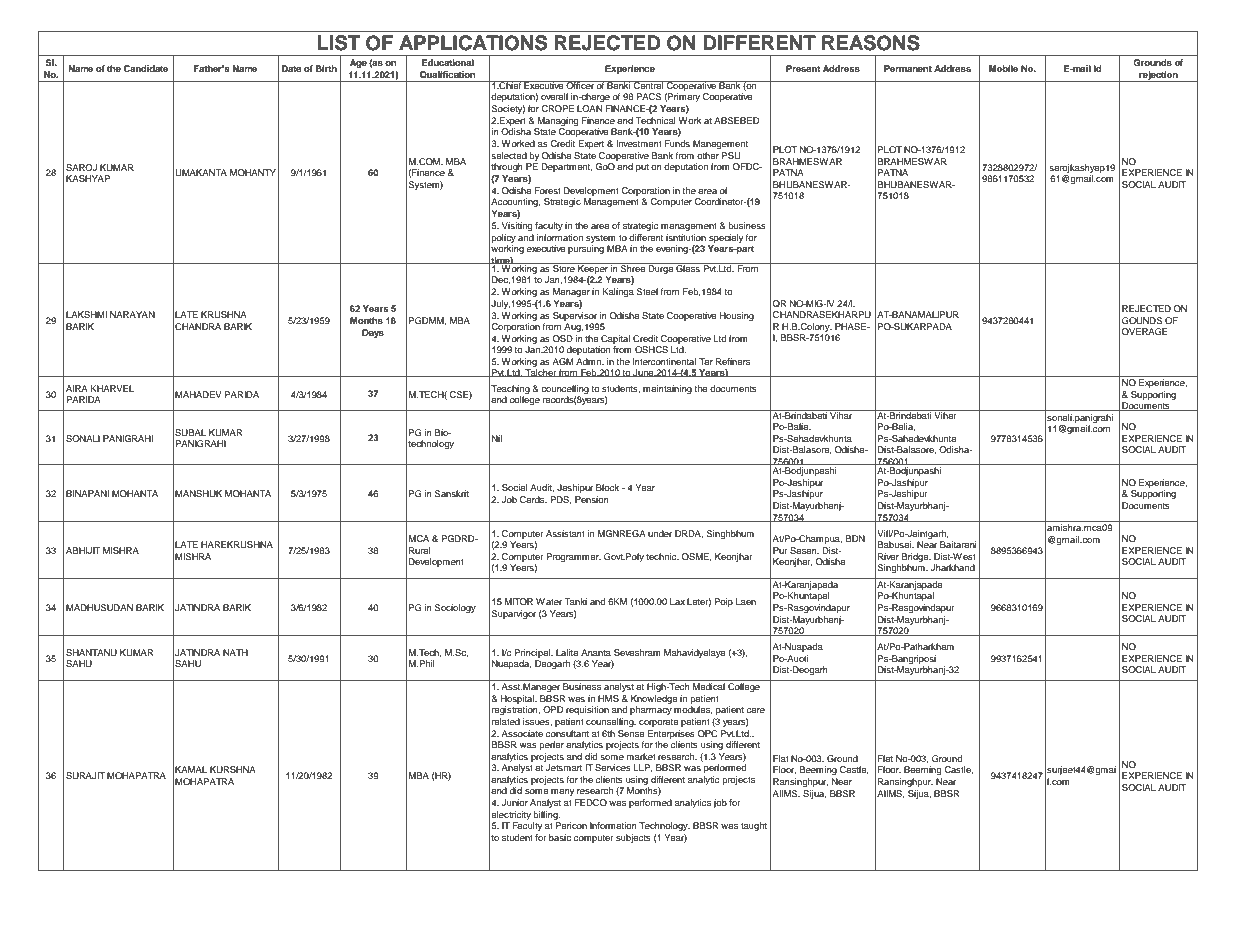  I want to click on Block, so click(607, 487).
